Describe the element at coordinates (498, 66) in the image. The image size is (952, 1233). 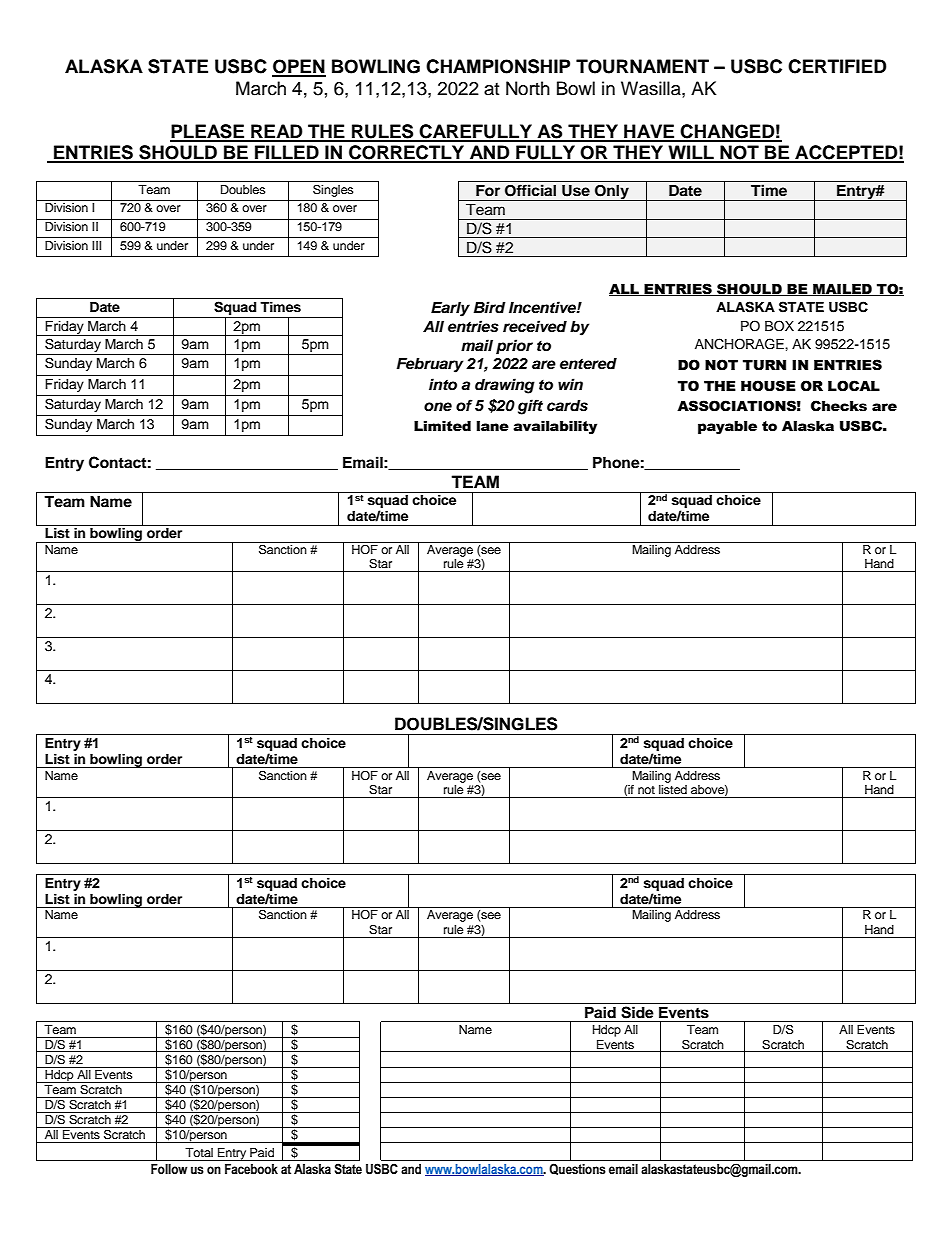
I see `CHAMPIONSHIP` at that location.
